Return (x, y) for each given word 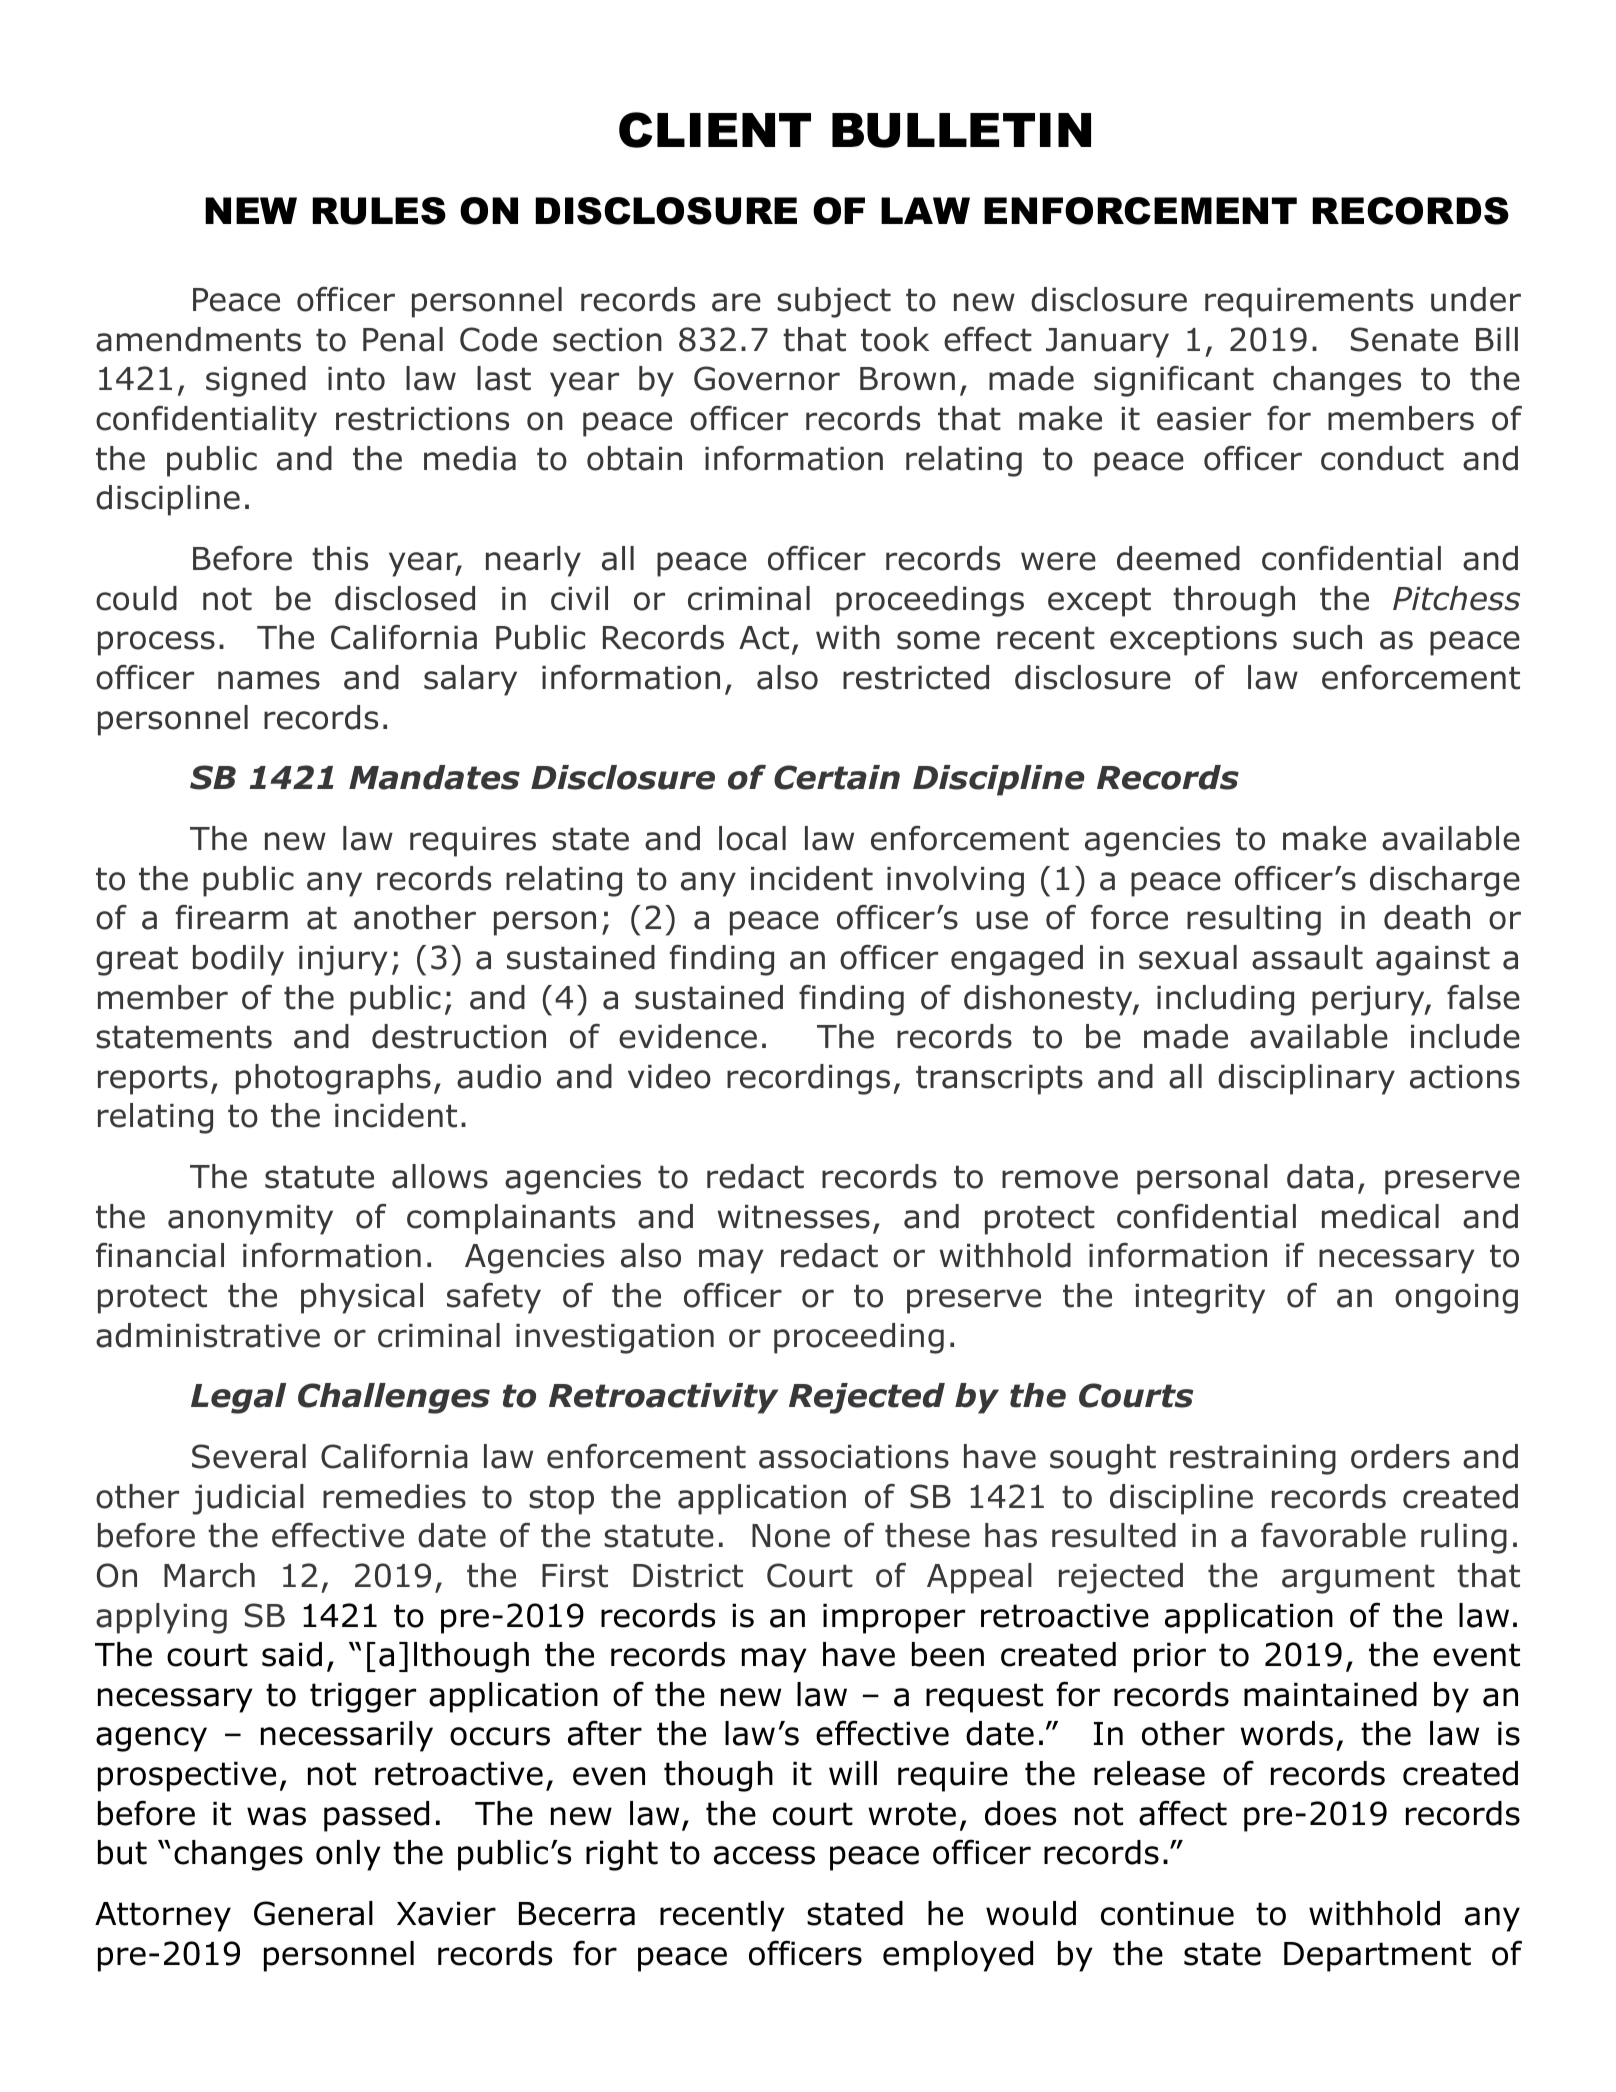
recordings (808, 1079)
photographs (333, 1079)
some (938, 640)
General (313, 1913)
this (340, 558)
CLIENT (715, 130)
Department (1377, 1957)
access (764, 1855)
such (1327, 637)
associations (854, 1457)
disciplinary (1306, 1079)
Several (249, 1456)
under (1476, 299)
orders (1400, 1456)
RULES (379, 211)
